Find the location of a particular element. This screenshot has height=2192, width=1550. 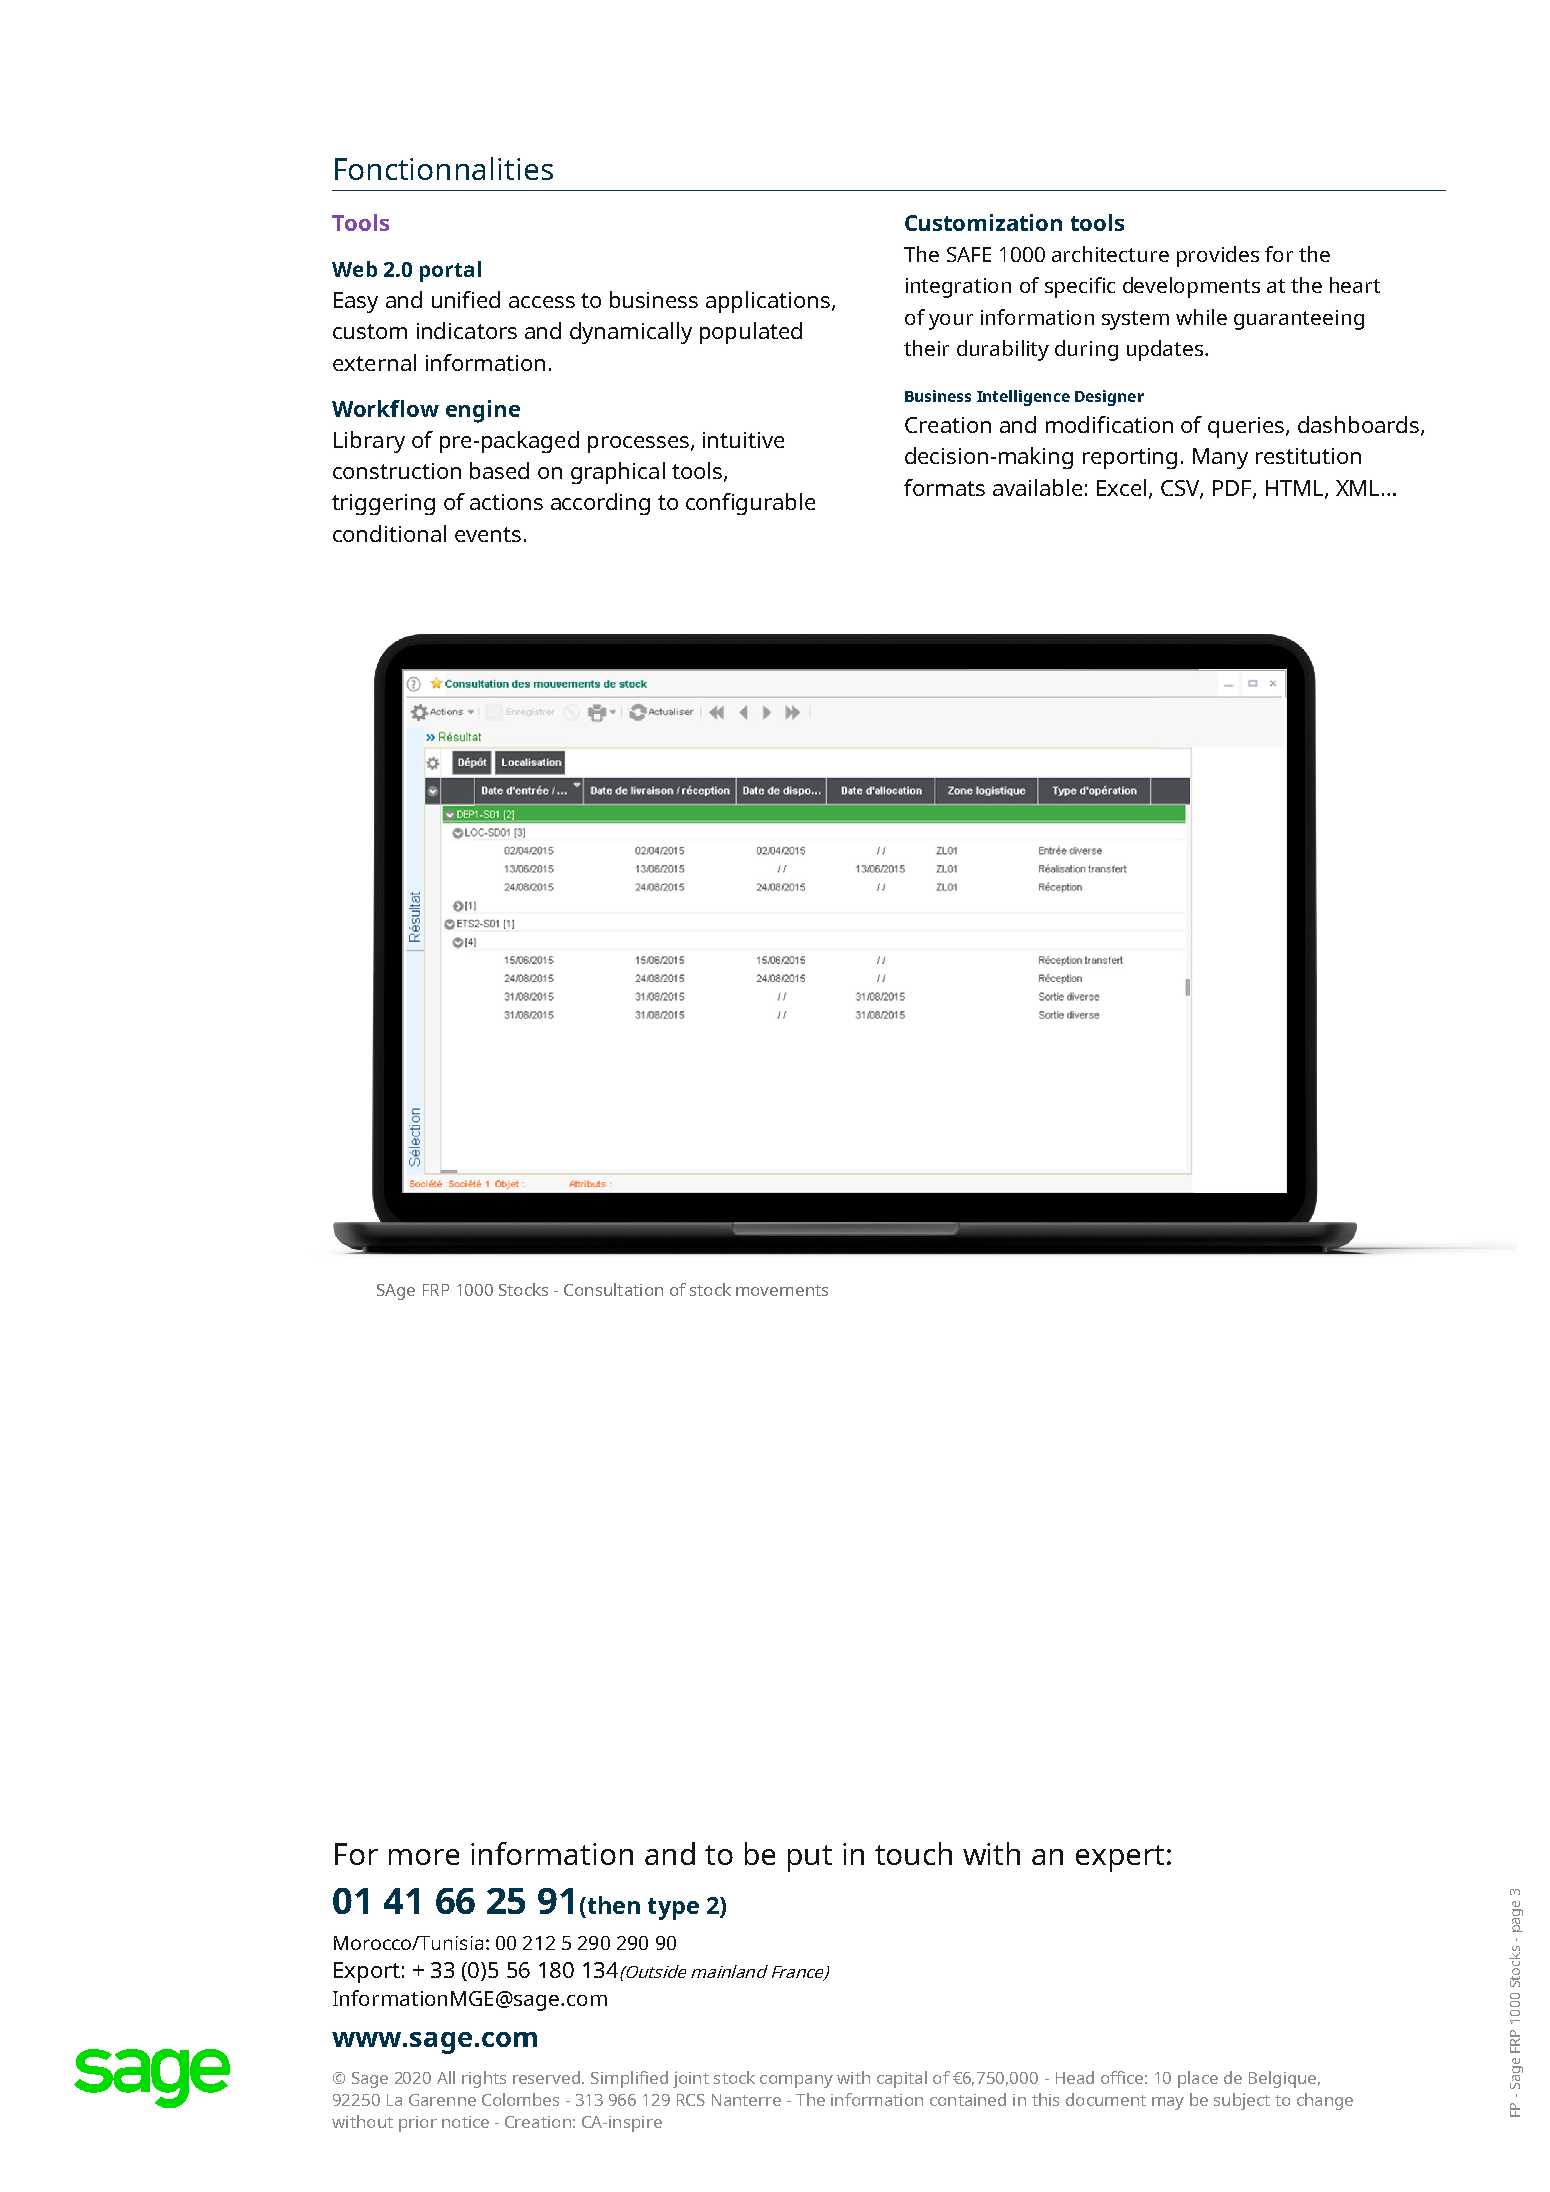

subject is located at coordinates (1242, 2101).
